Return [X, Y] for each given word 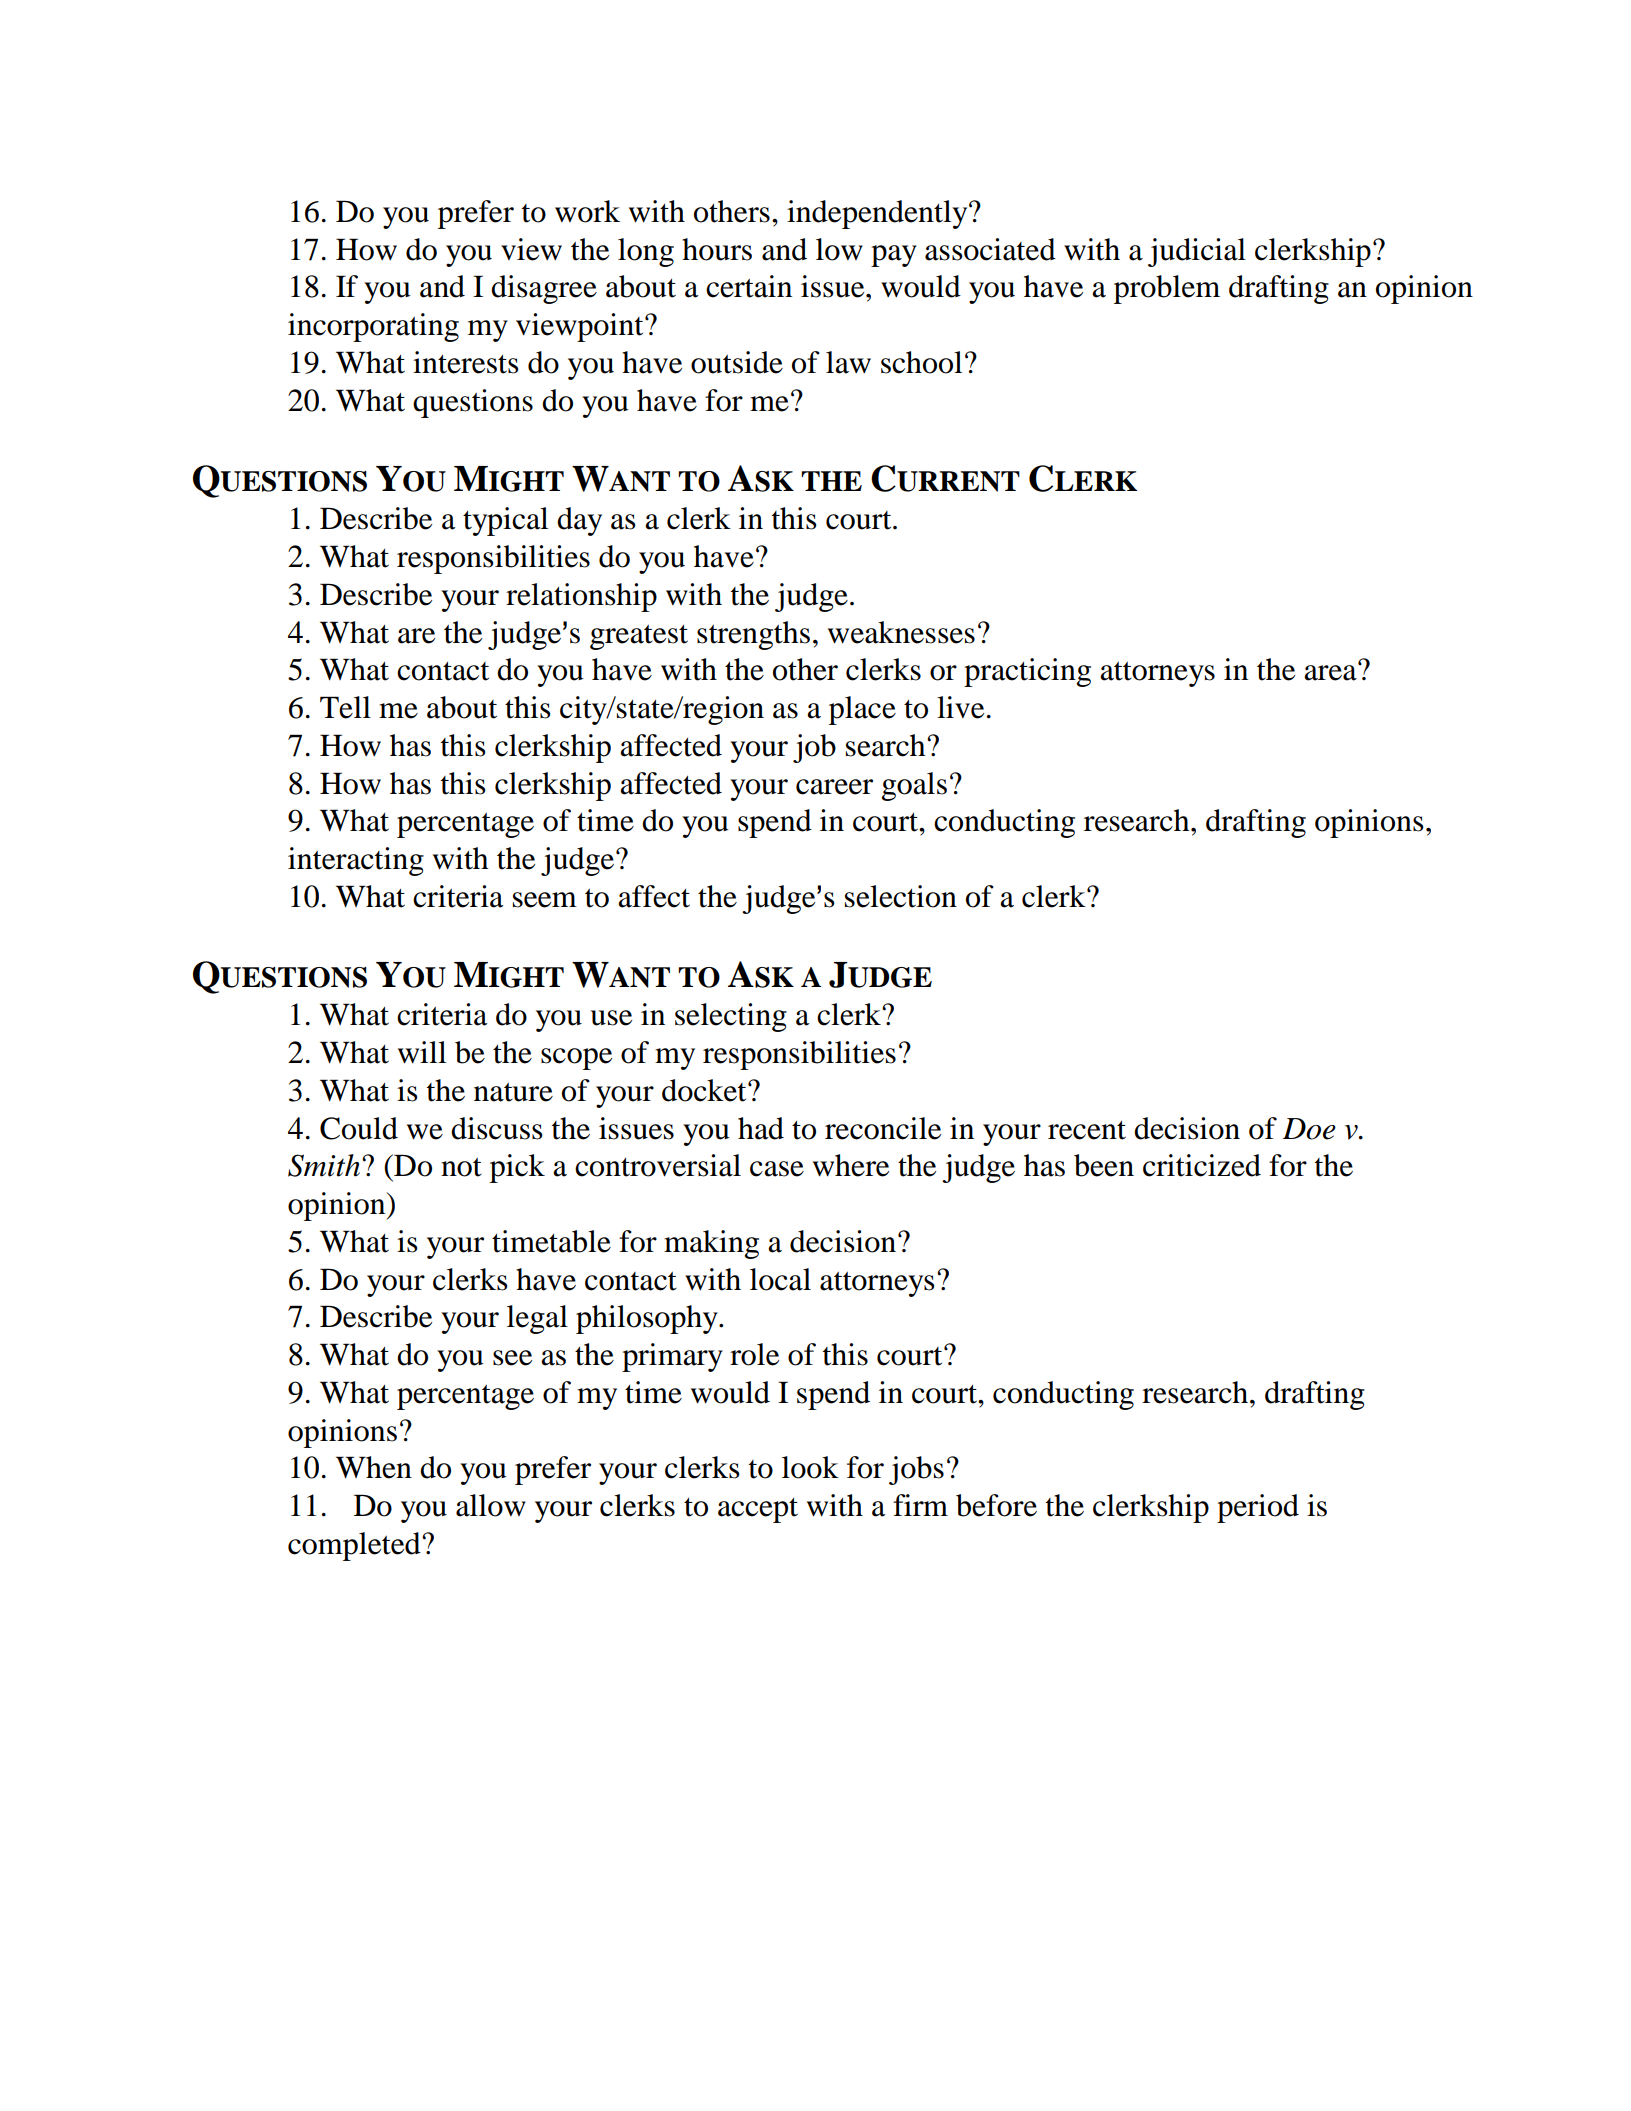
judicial [1197, 252]
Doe [1309, 1129]
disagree [544, 289]
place [862, 710]
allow [491, 1505]
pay [894, 256]
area [1331, 672]
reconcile [883, 1128]
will [422, 1052]
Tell [345, 707]
